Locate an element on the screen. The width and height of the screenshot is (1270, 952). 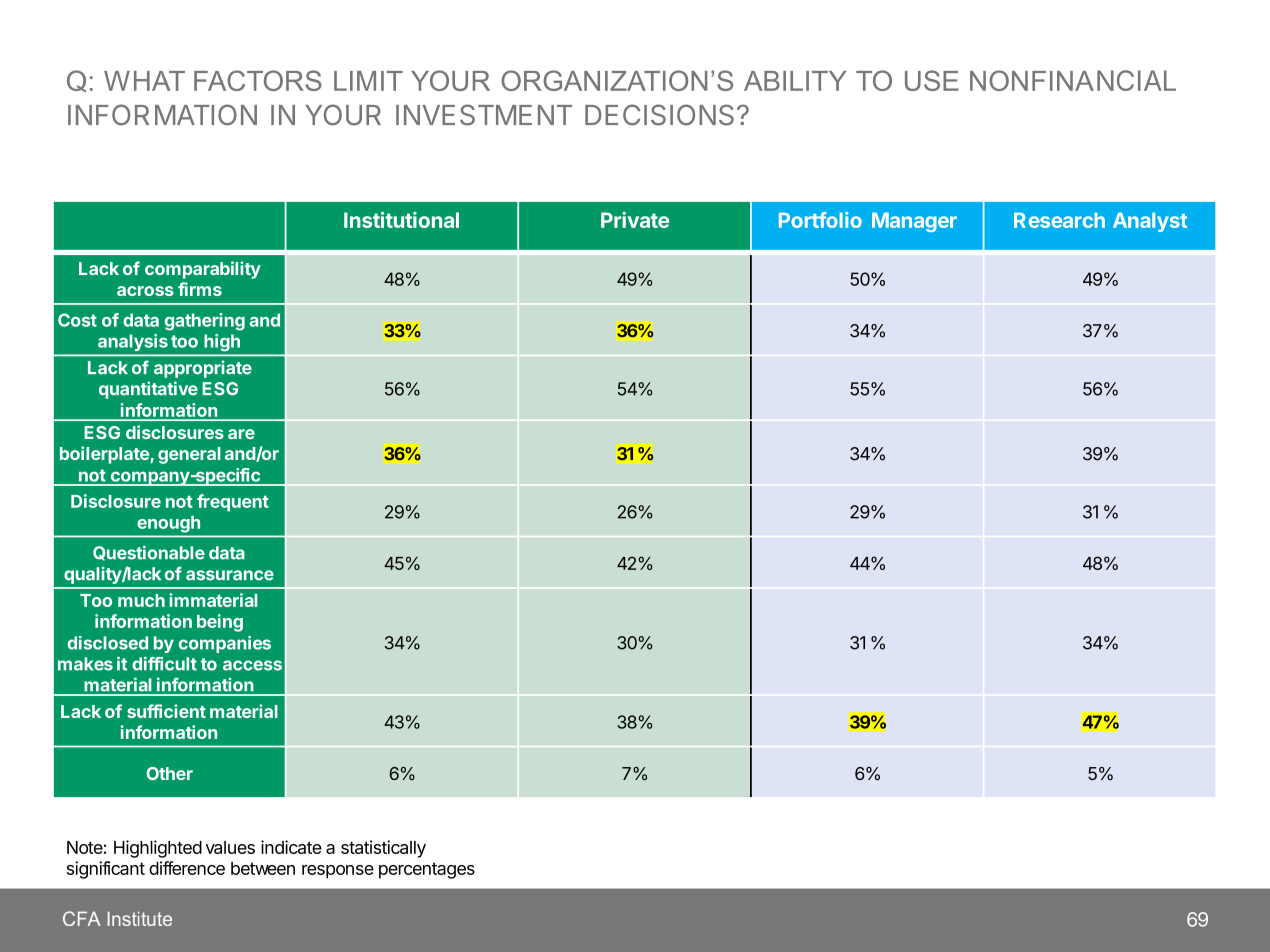
statistically is located at coordinates (383, 849).
